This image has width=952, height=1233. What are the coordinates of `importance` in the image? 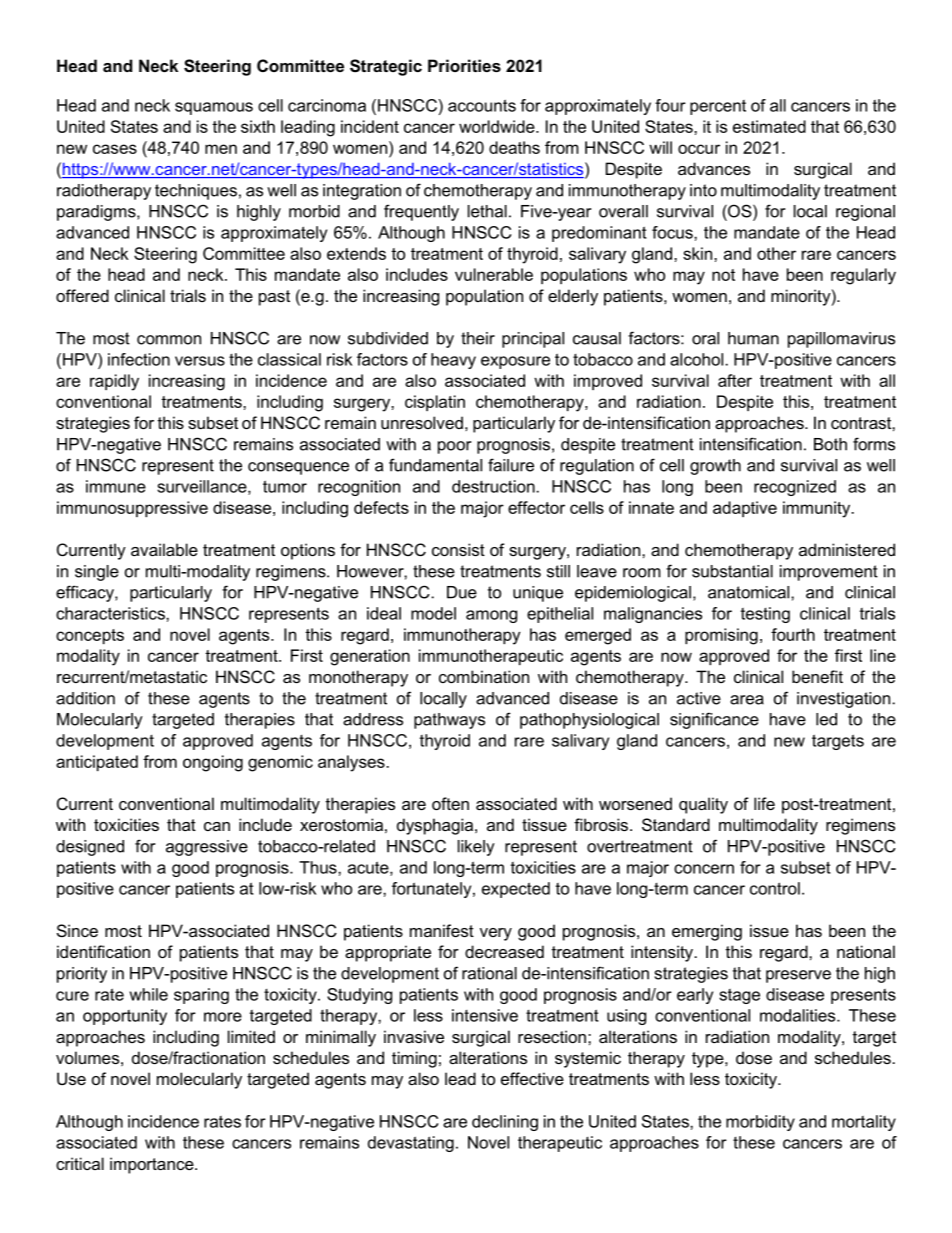 It's located at (153, 1165).
